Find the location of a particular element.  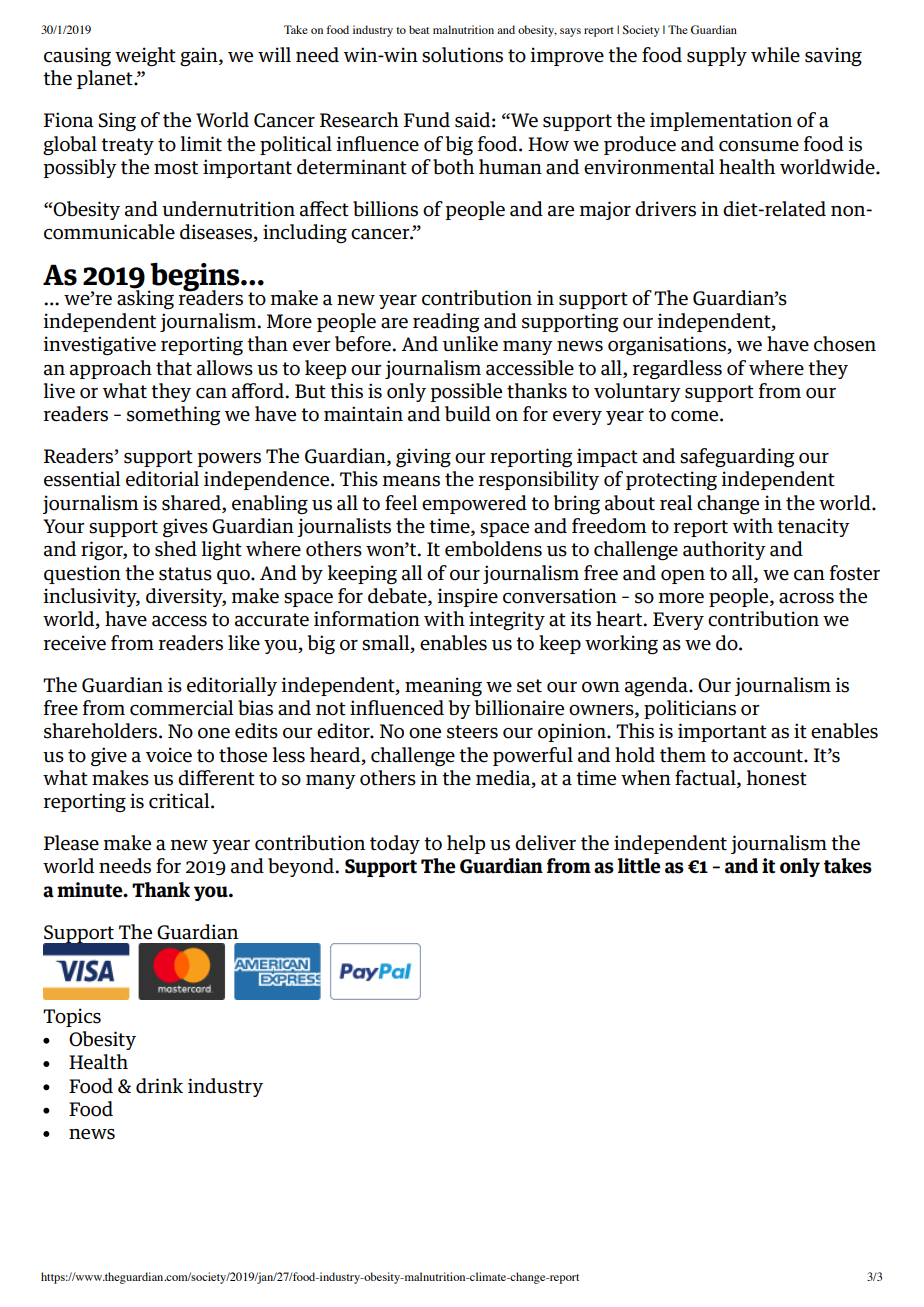

critical is located at coordinates (180, 801).
